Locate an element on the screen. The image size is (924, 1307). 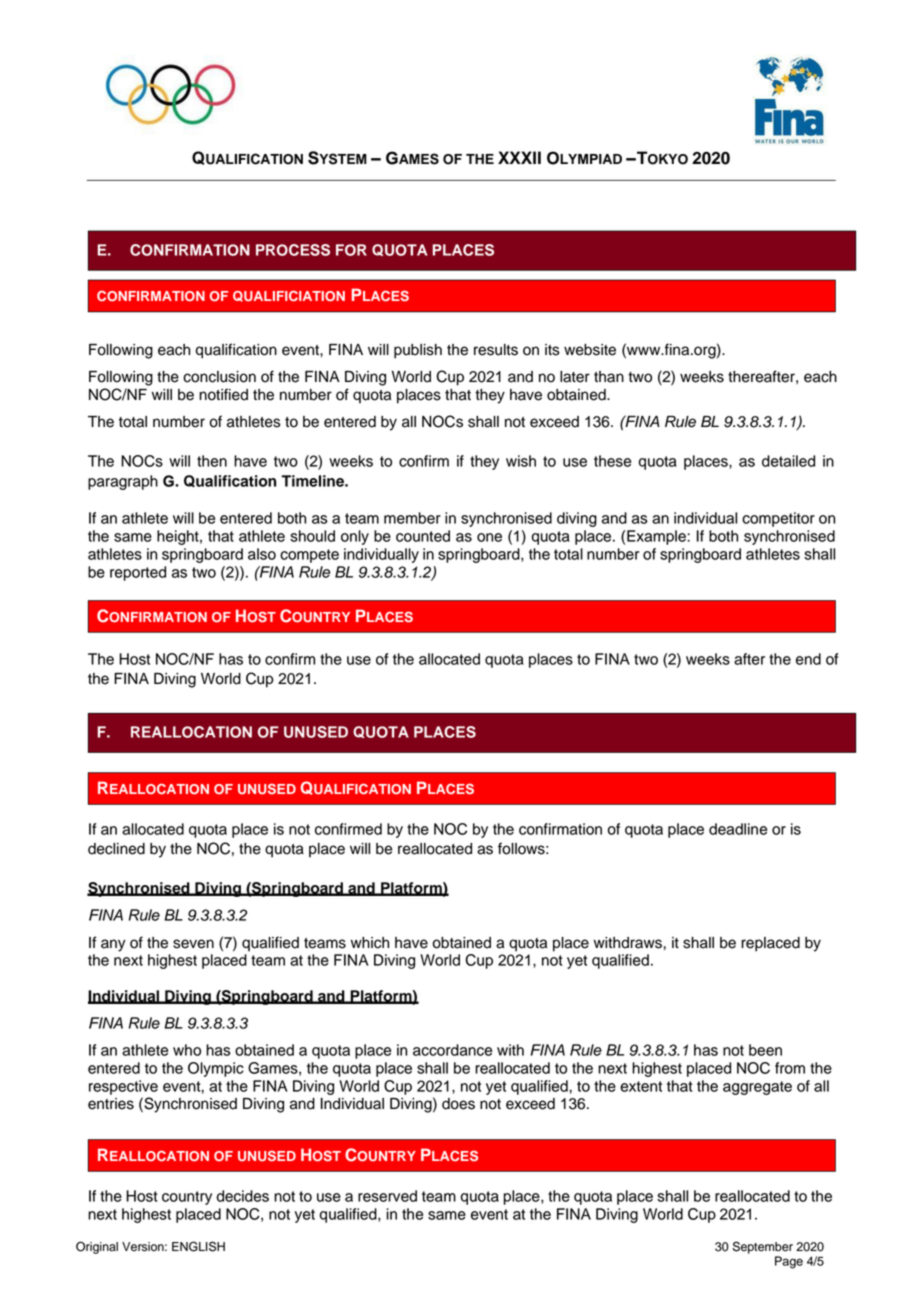
deadline is located at coordinates (738, 829).
